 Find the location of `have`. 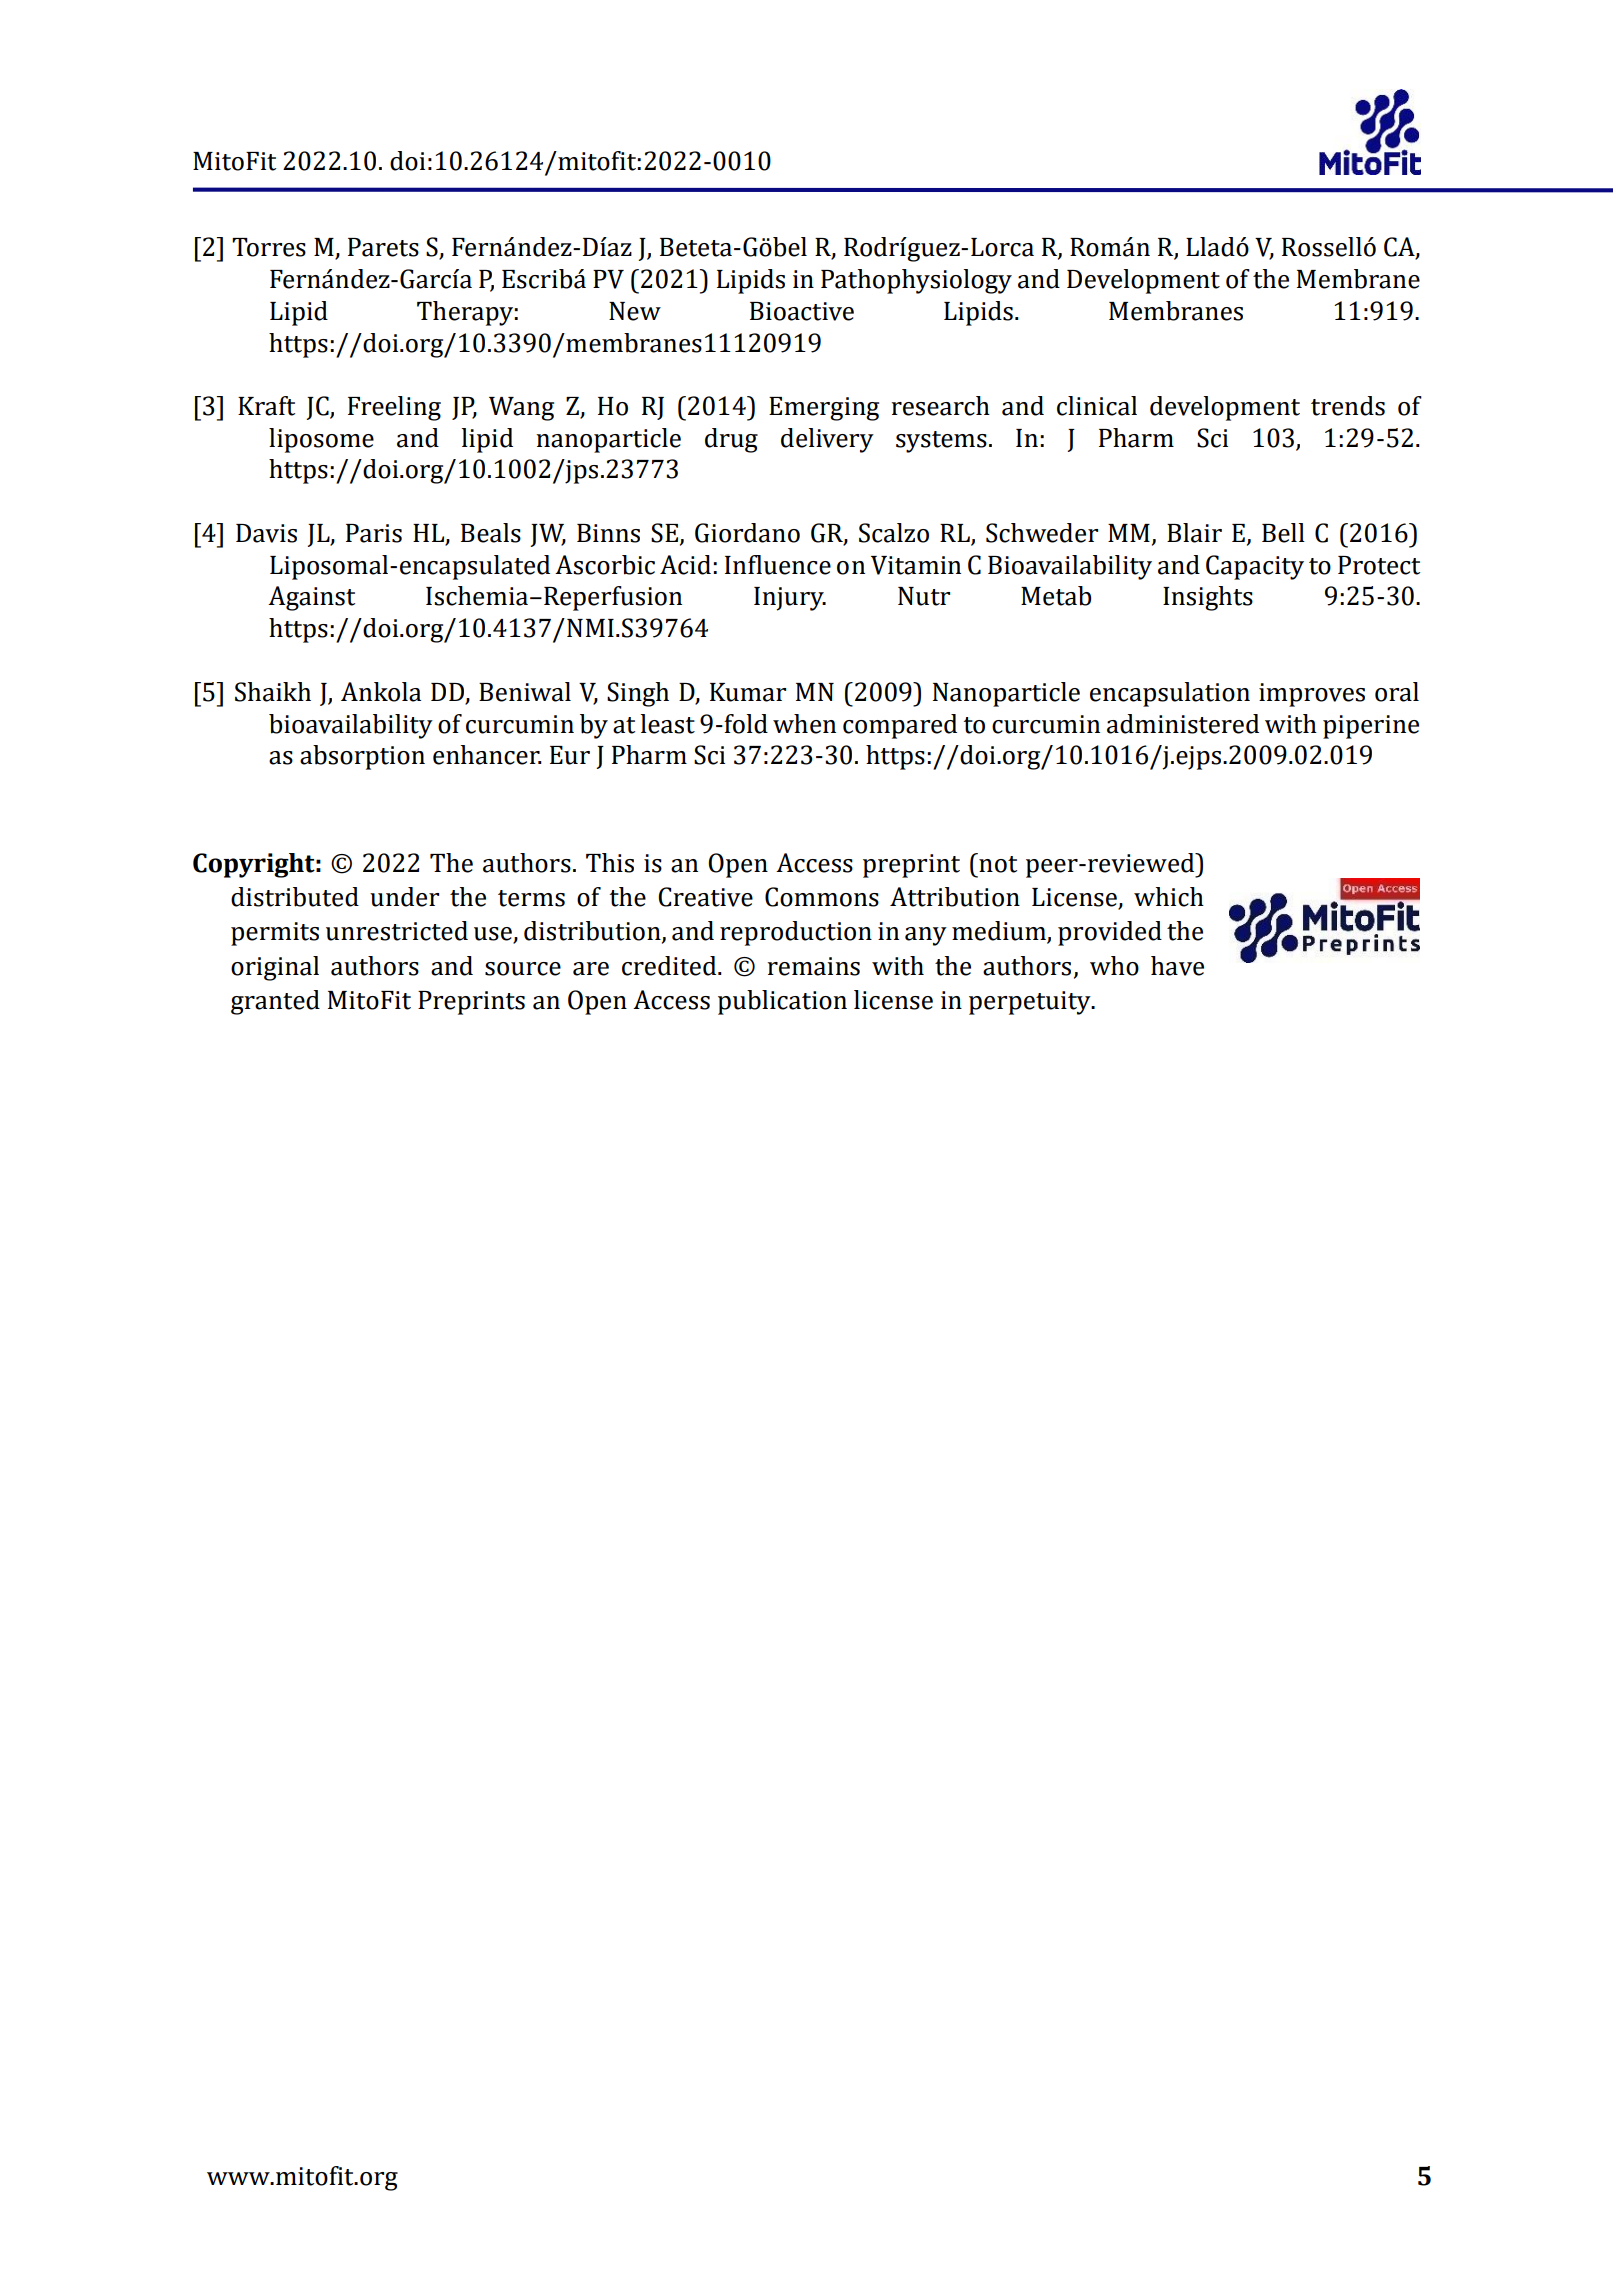

have is located at coordinates (1177, 966).
